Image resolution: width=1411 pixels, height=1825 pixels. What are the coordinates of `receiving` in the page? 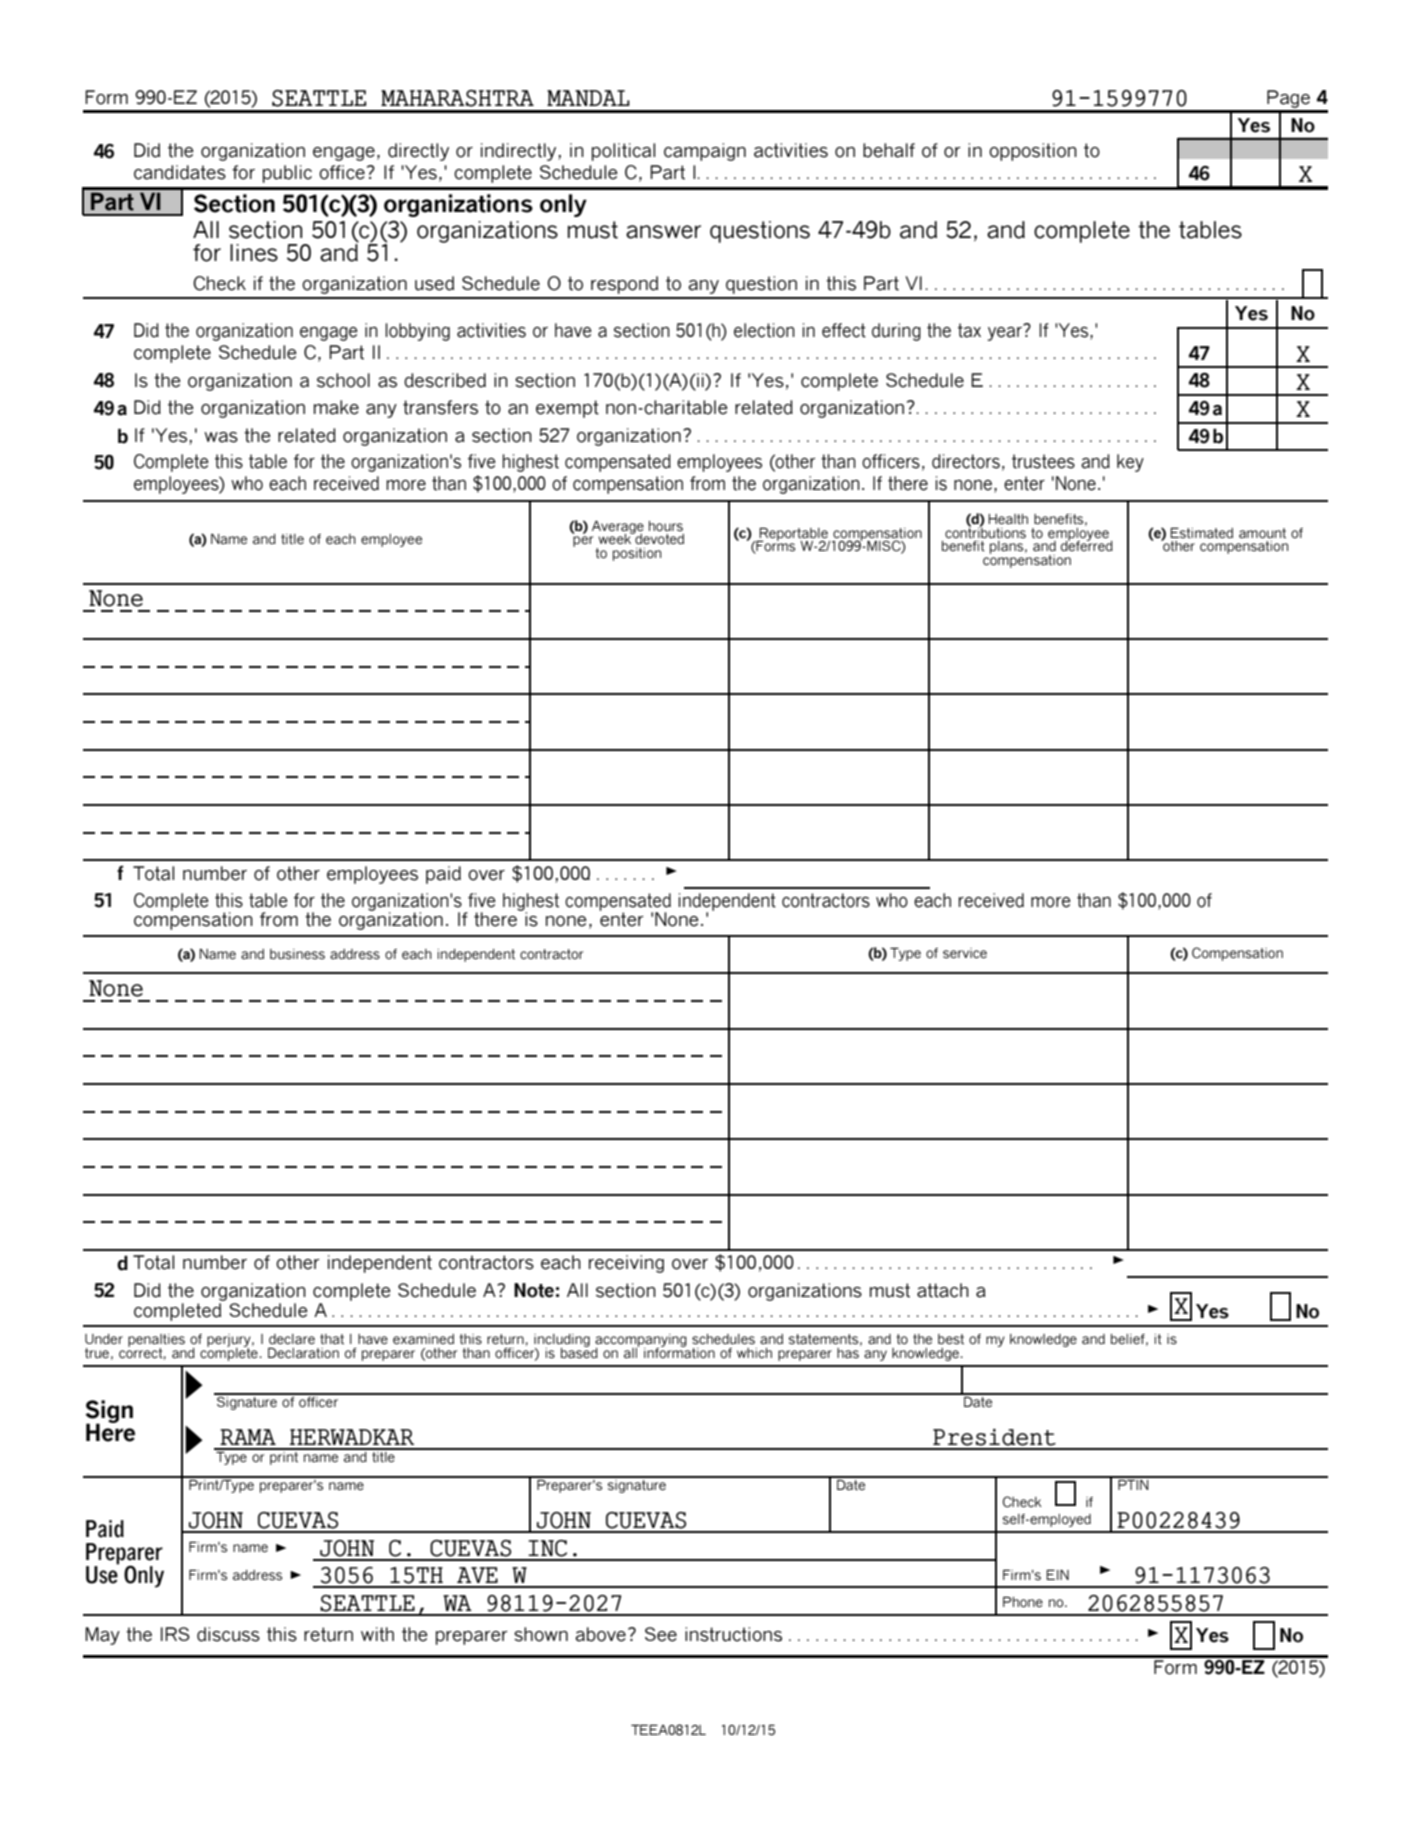 It's located at (626, 1264).
